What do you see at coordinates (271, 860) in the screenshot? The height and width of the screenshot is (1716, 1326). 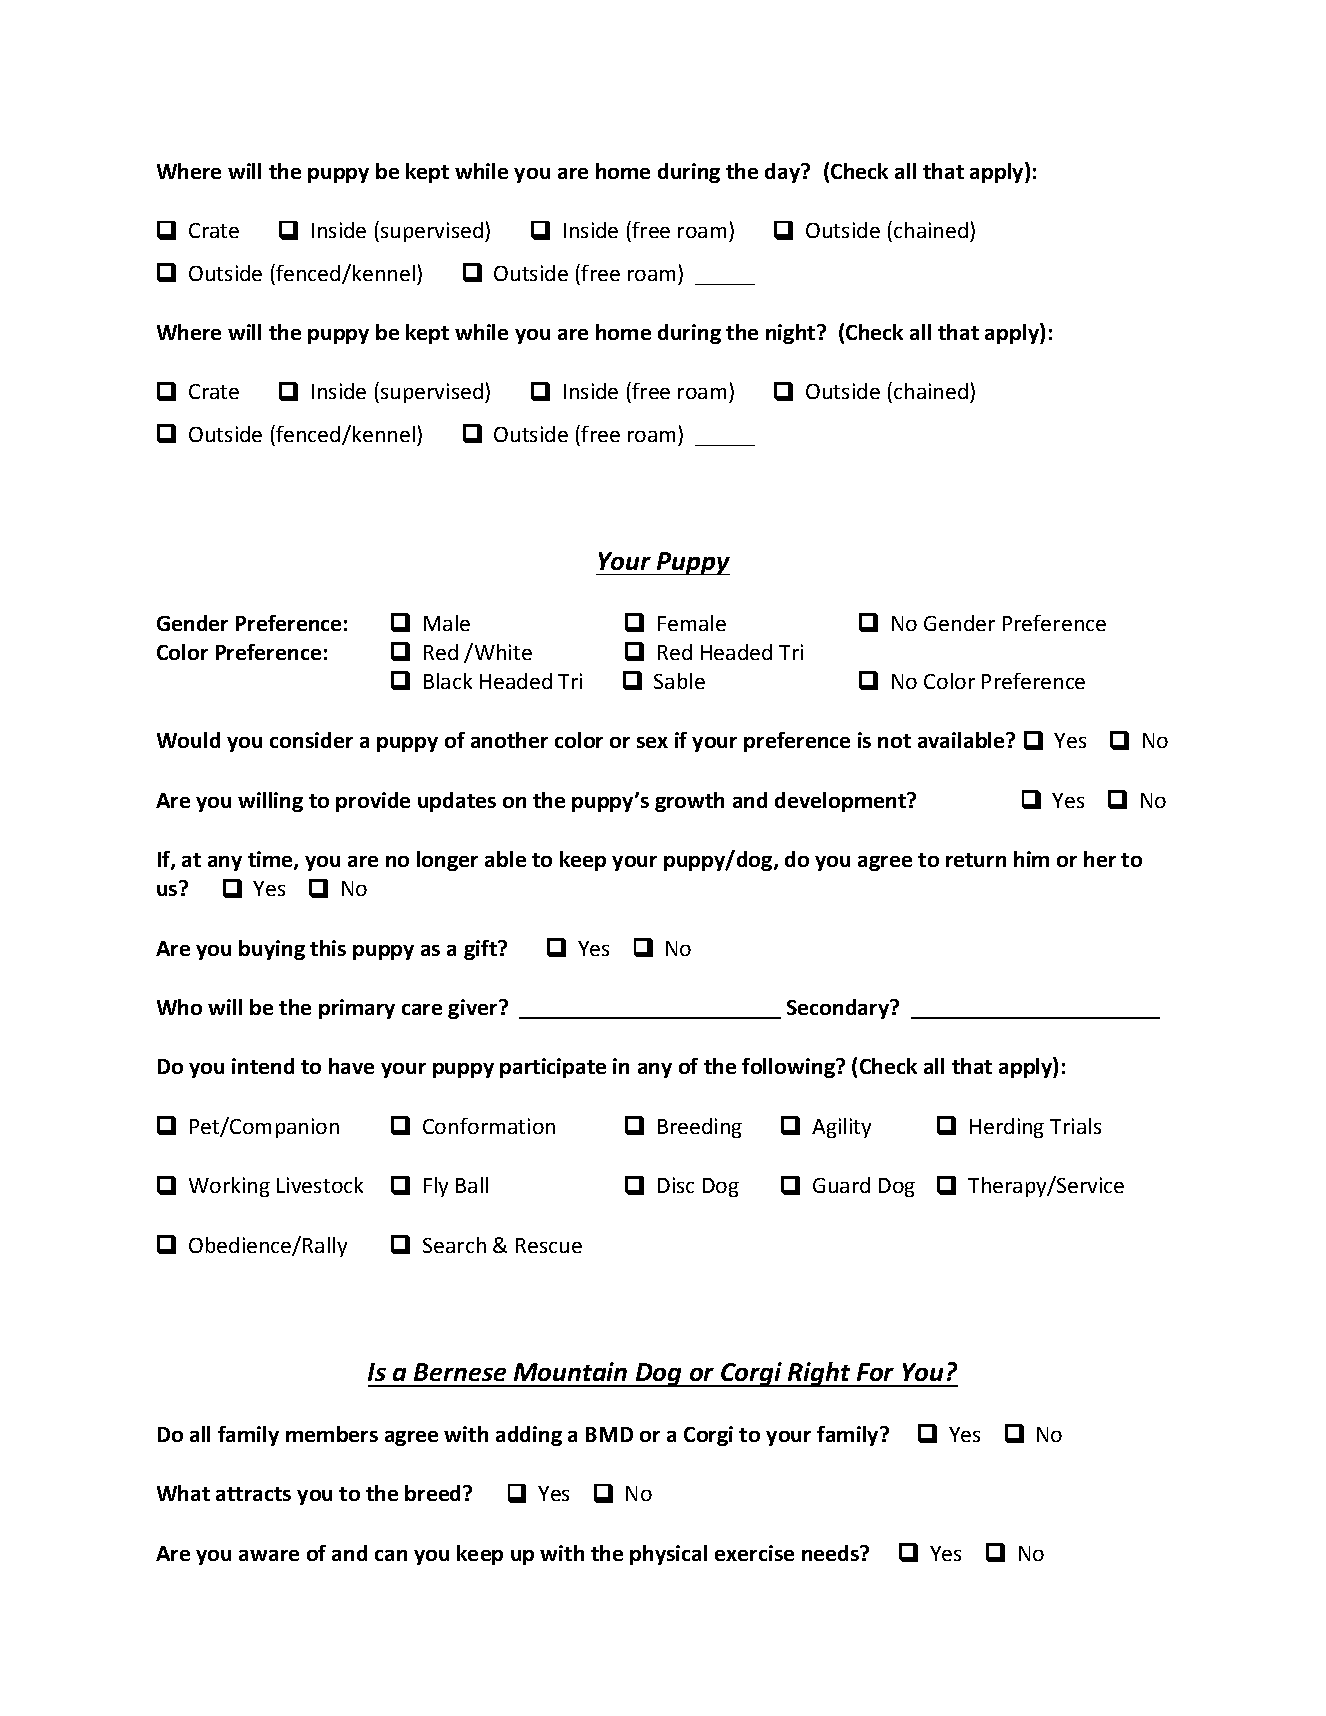 I see `time` at bounding box center [271, 860].
